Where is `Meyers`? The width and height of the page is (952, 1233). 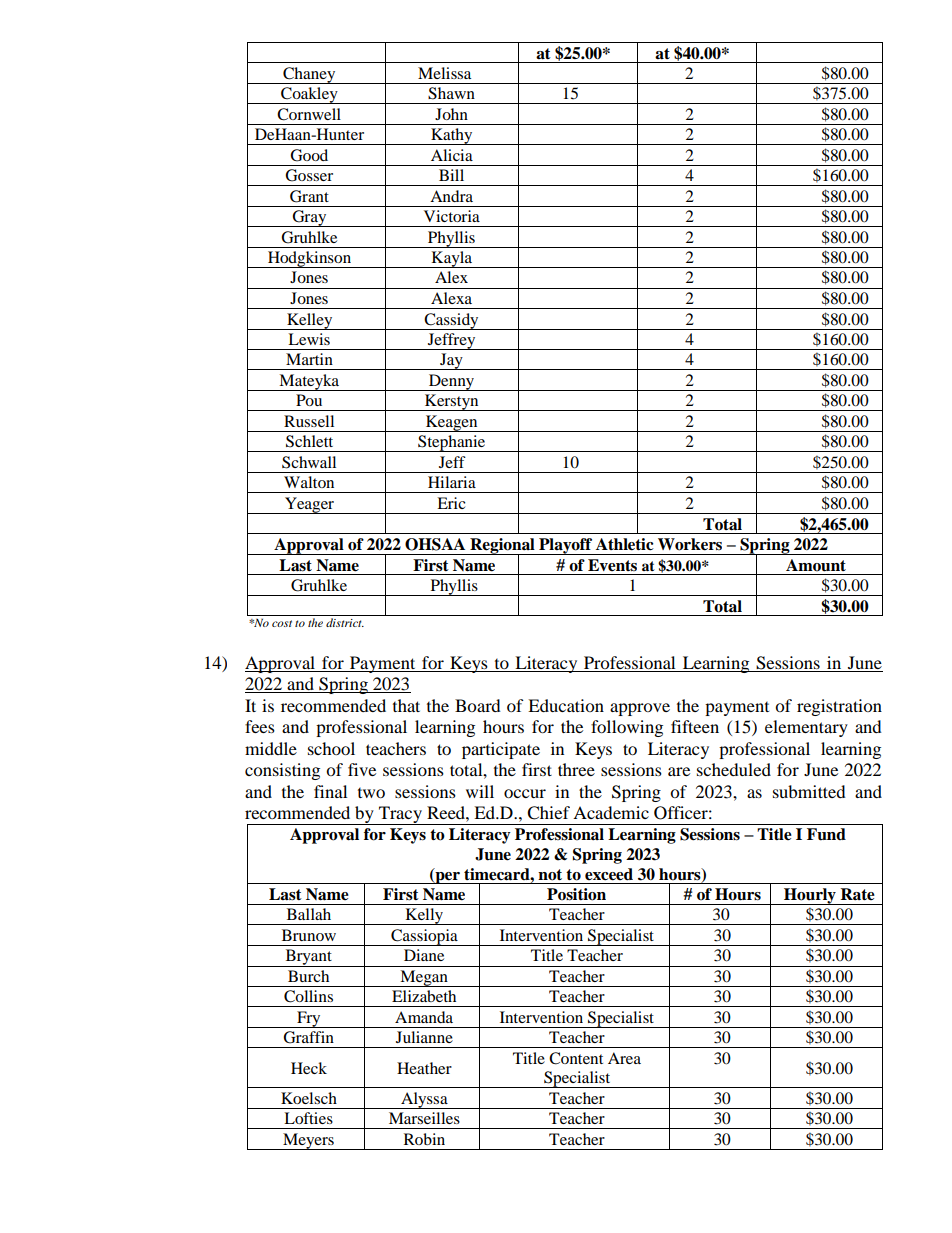
Meyers is located at coordinates (308, 1141).
